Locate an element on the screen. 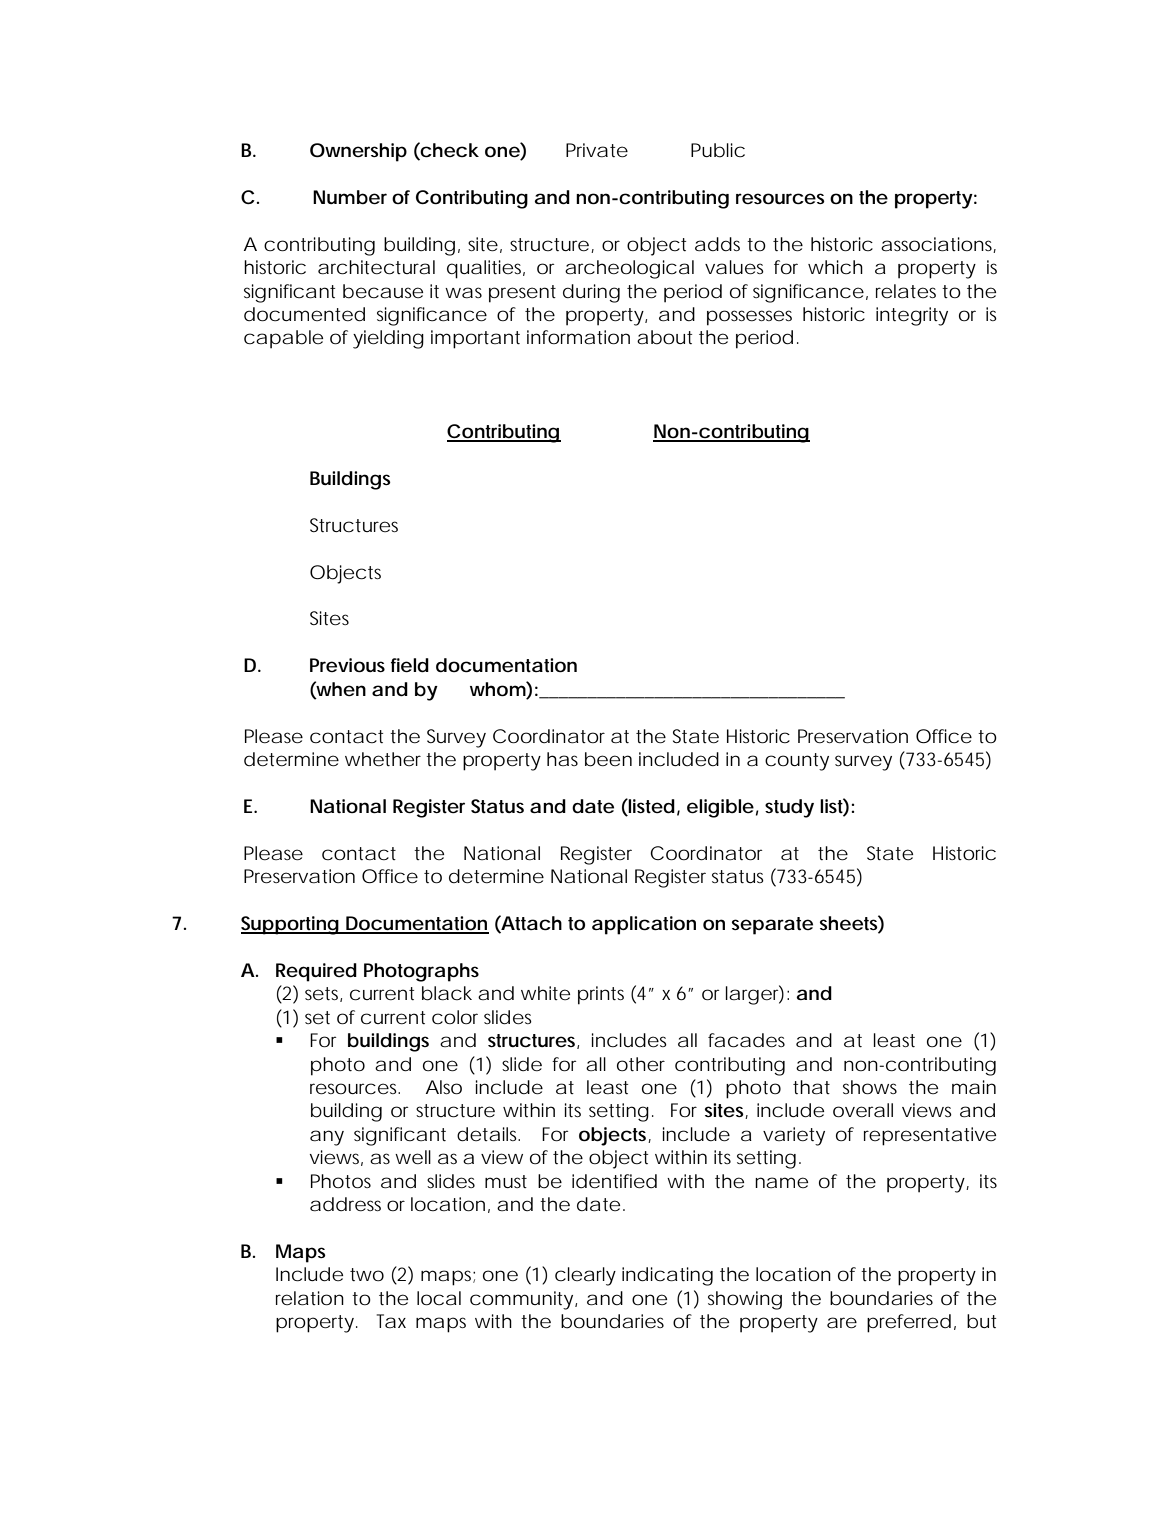 Image resolution: width=1169 pixels, height=1513 pixels. about is located at coordinates (664, 337).
